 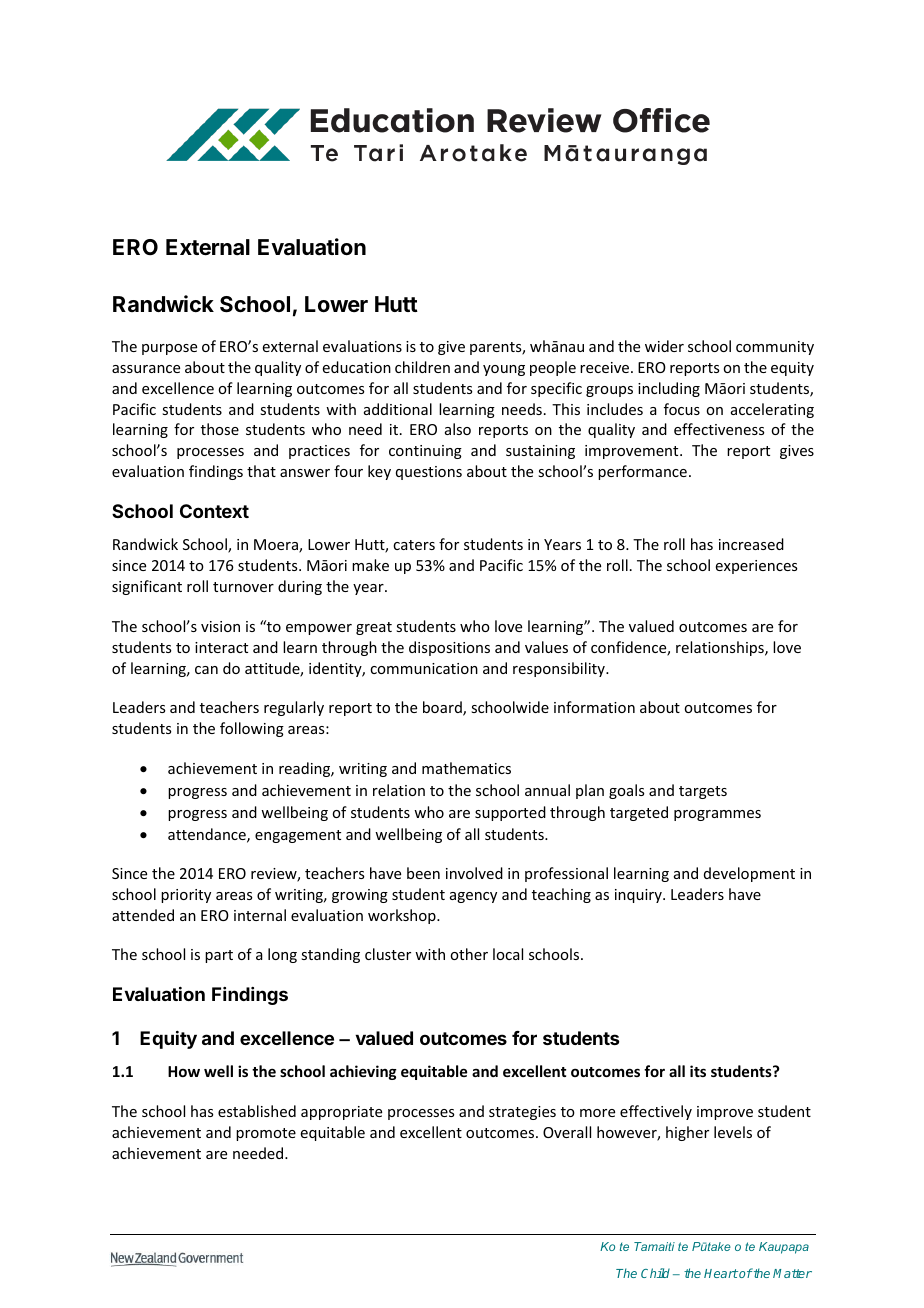 I want to click on supported, so click(x=510, y=813).
